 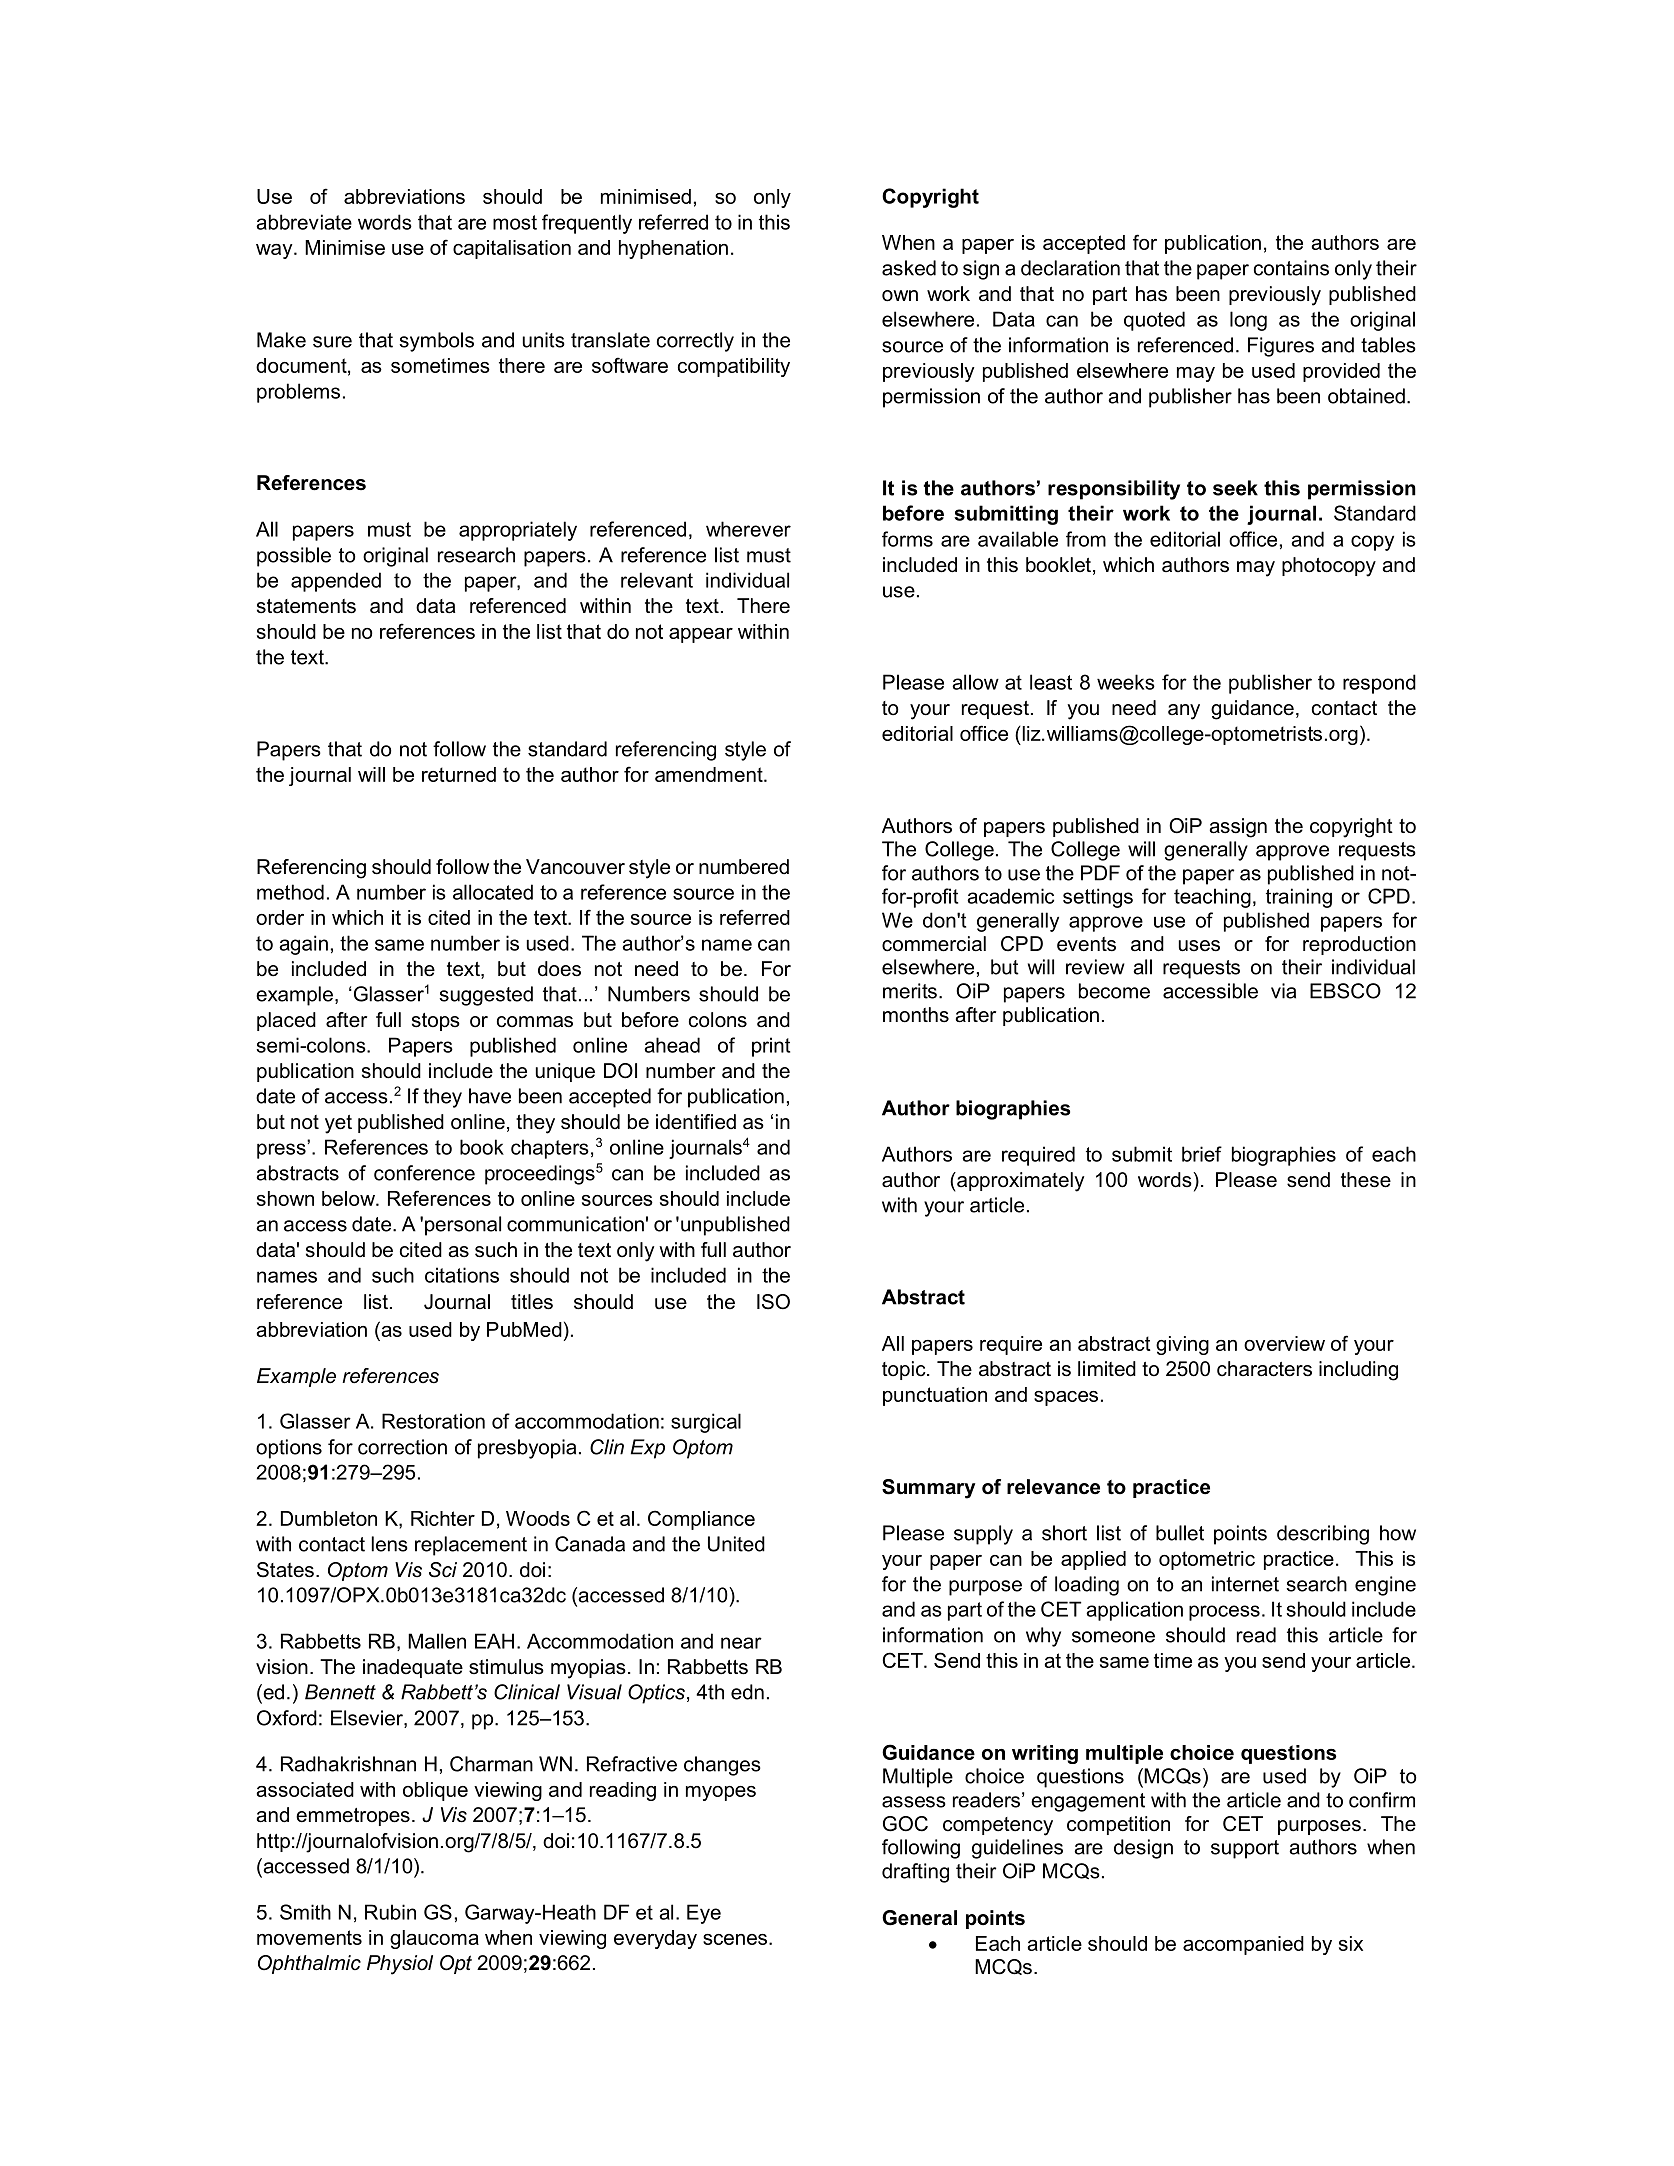 What do you see at coordinates (1184, 712) in the screenshot?
I see `any` at bounding box center [1184, 712].
